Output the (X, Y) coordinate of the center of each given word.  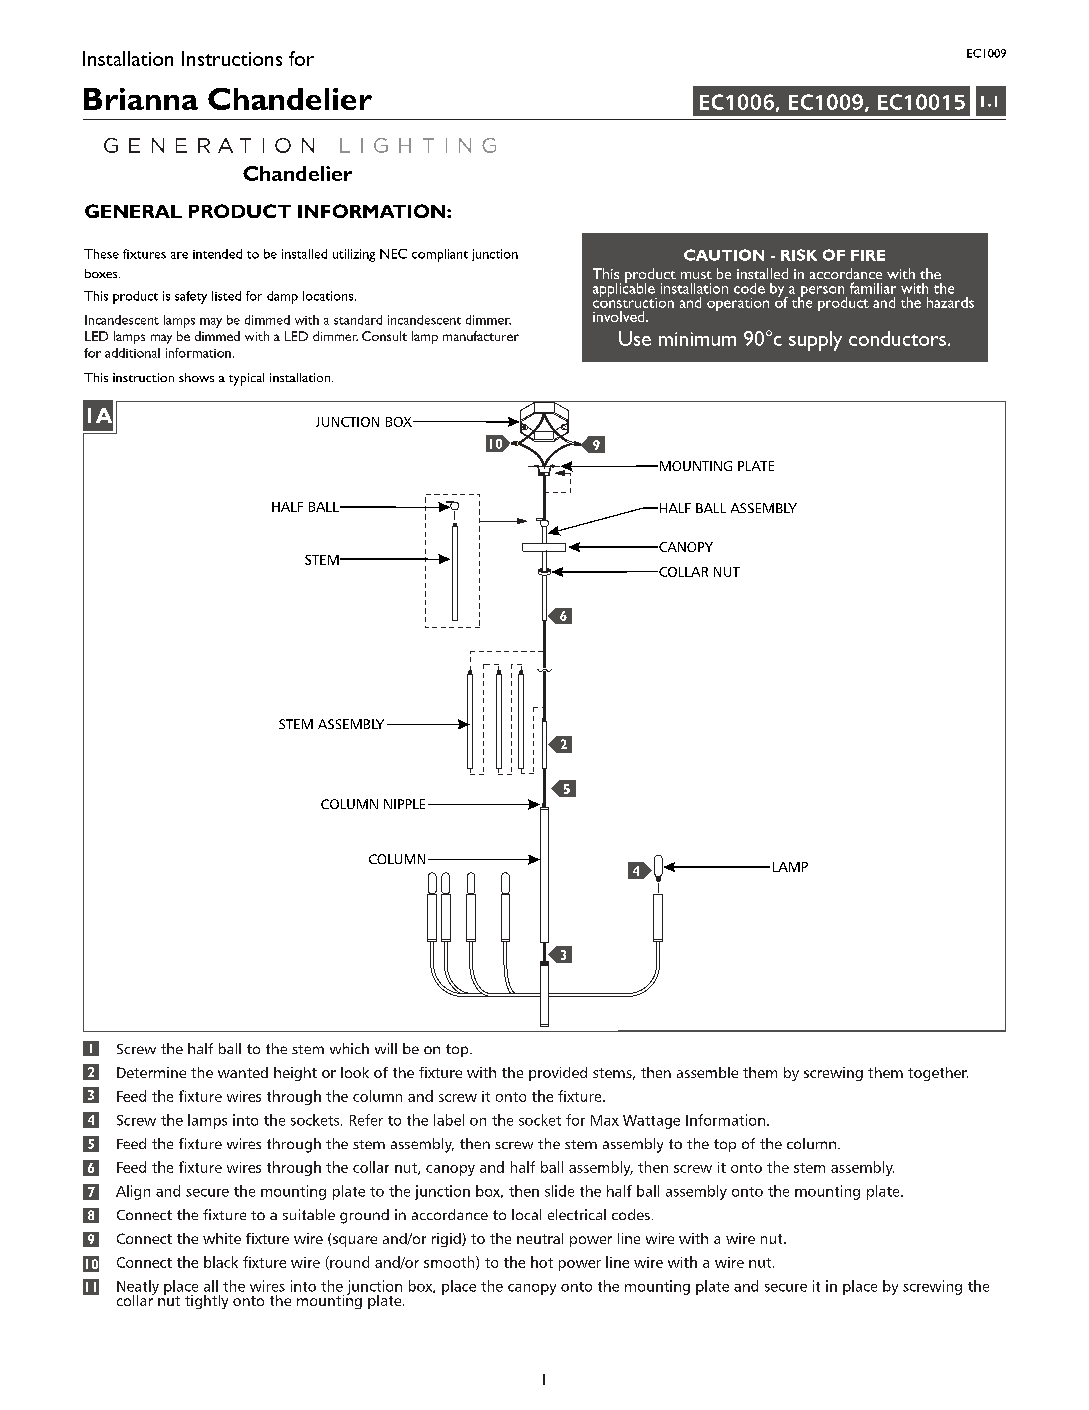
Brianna (141, 99)
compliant (440, 255)
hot (542, 1262)
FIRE (868, 255)
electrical (577, 1214)
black (221, 1262)
